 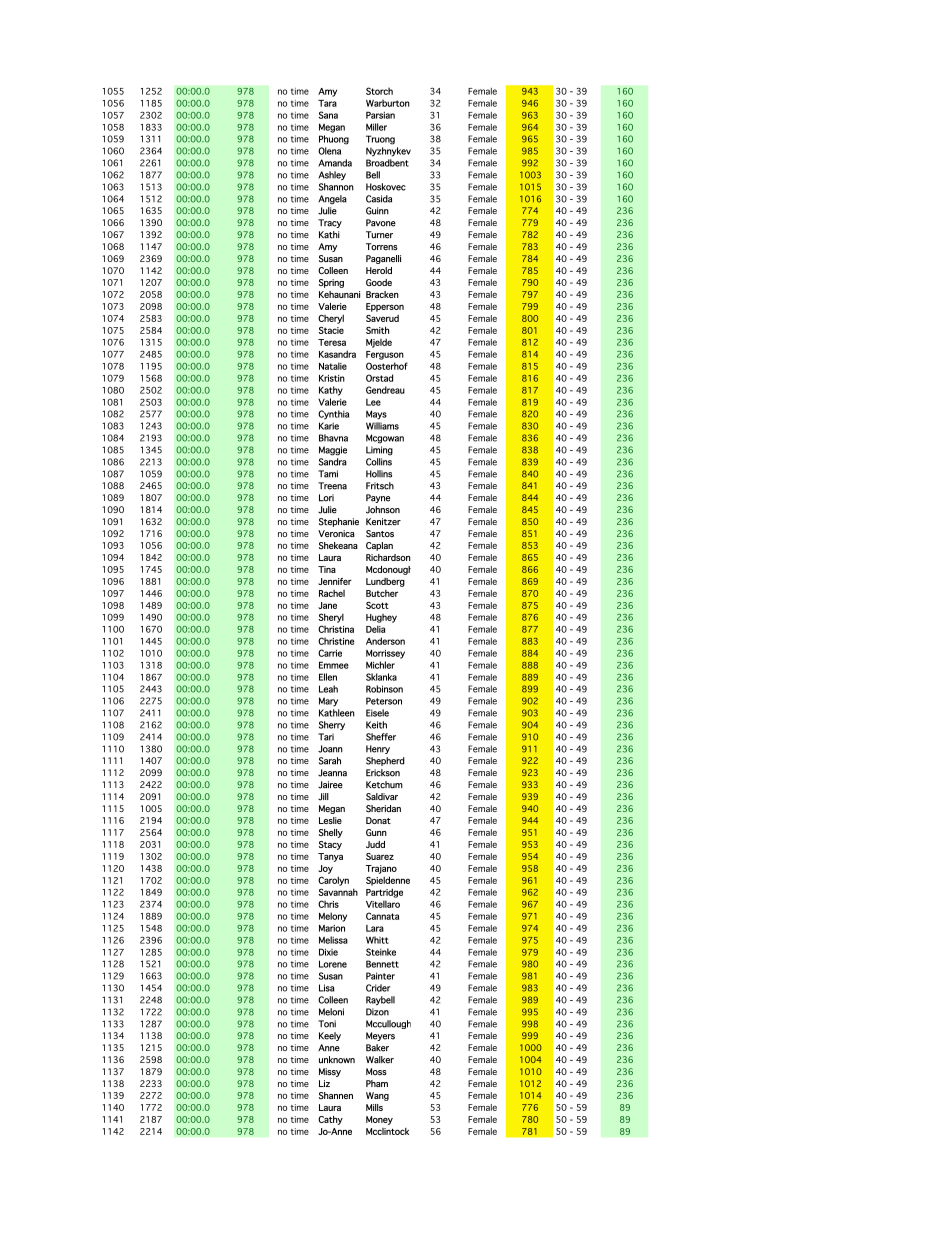 What do you see at coordinates (383, 773) in the document?
I see `Erickson` at bounding box center [383, 773].
